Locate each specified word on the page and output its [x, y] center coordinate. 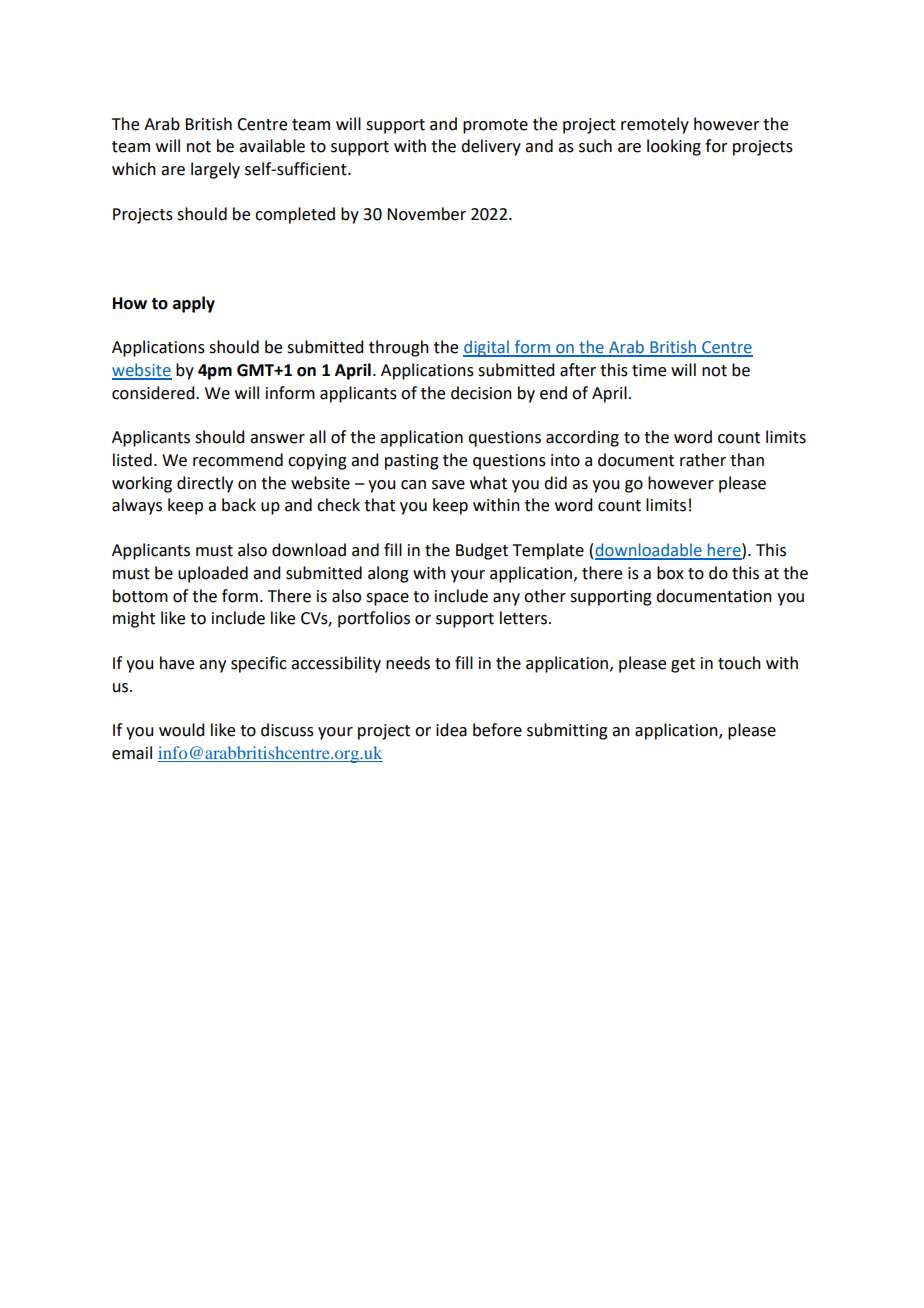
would [181, 730]
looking [674, 147]
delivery [491, 147]
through [399, 348]
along [388, 574]
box [670, 573]
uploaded [213, 574]
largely [215, 170]
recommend [238, 460]
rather [703, 460]
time [649, 370]
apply [194, 304]
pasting [412, 462]
